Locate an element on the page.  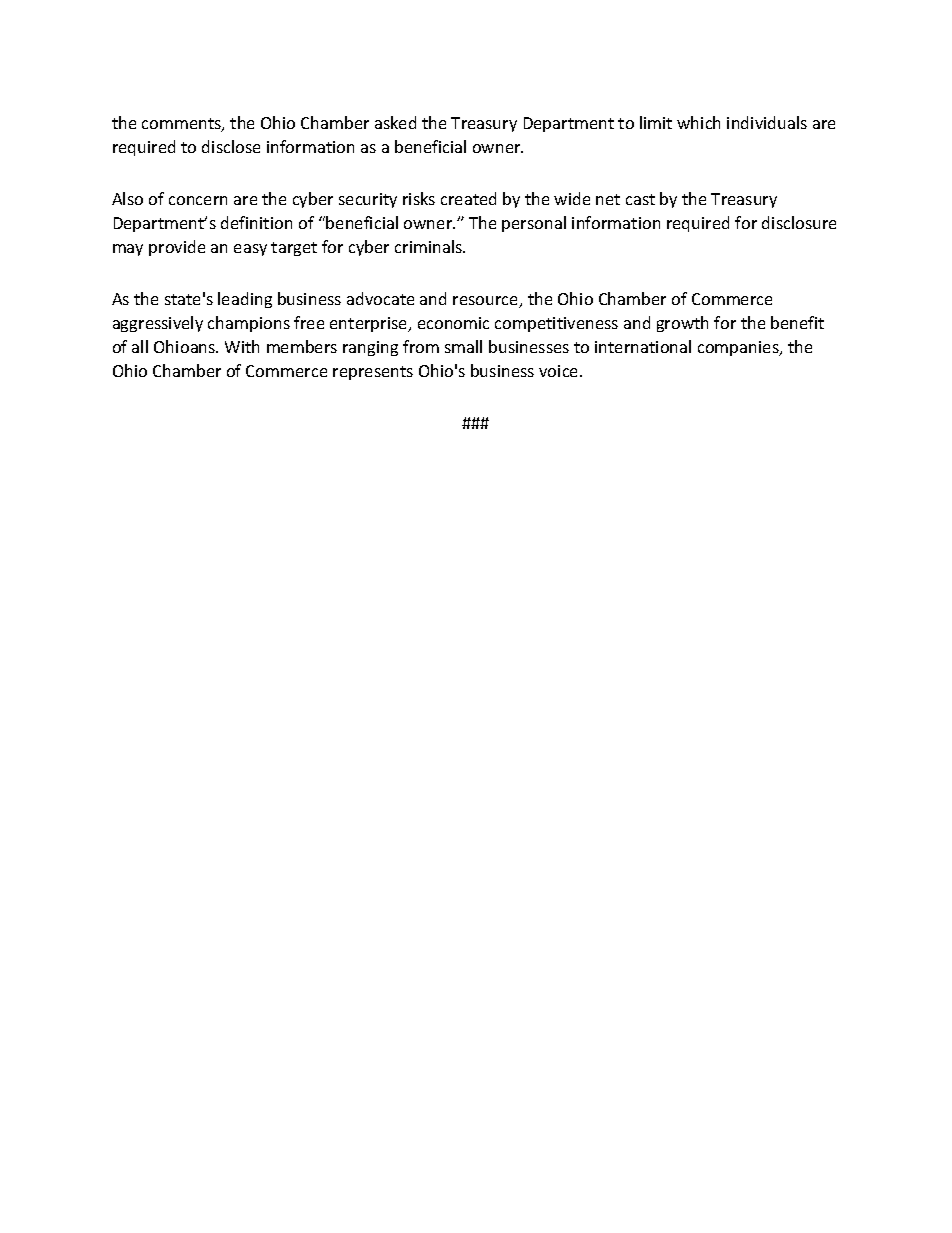
represents is located at coordinates (373, 373).
